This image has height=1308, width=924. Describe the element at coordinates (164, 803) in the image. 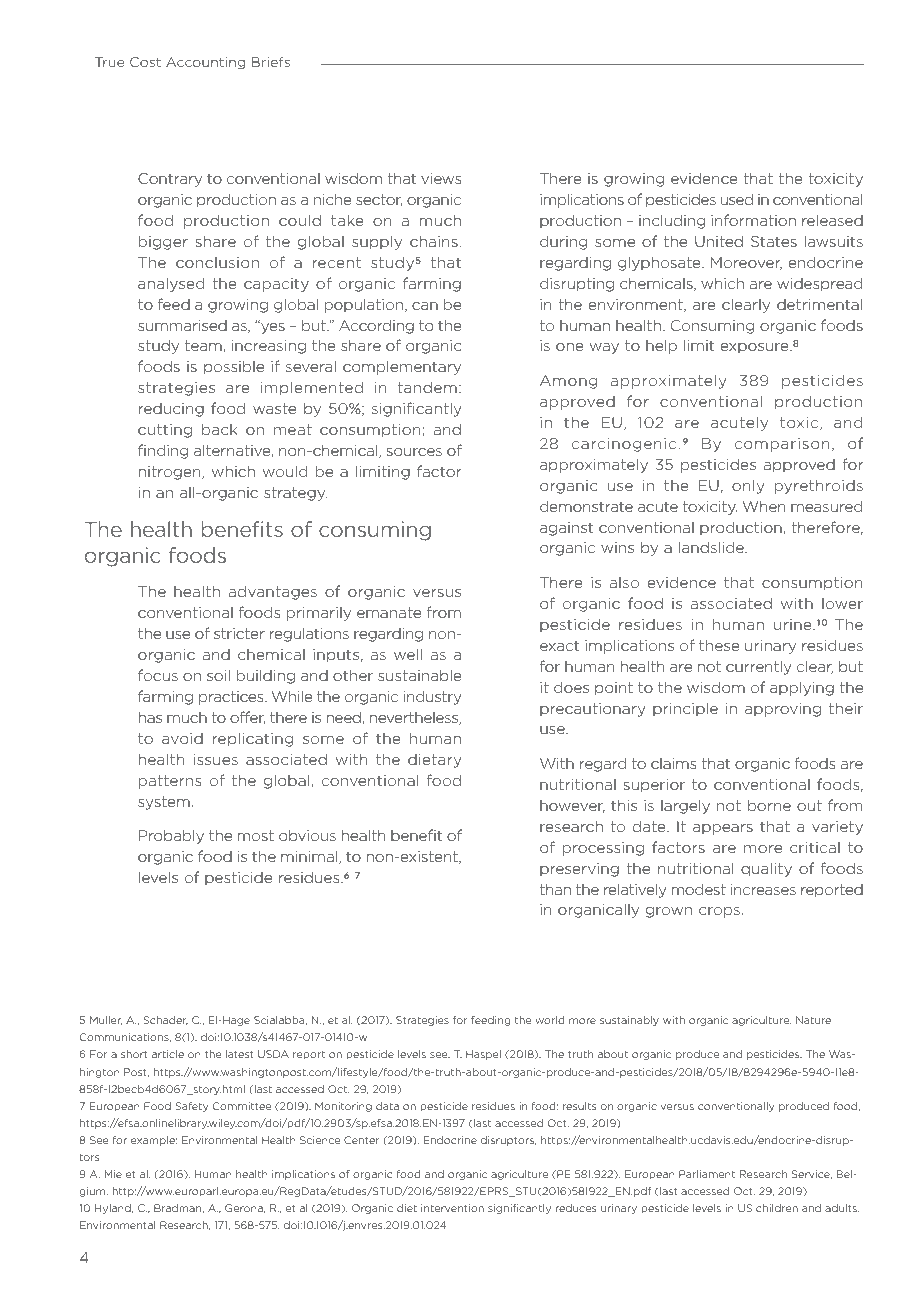

I see `system` at that location.
